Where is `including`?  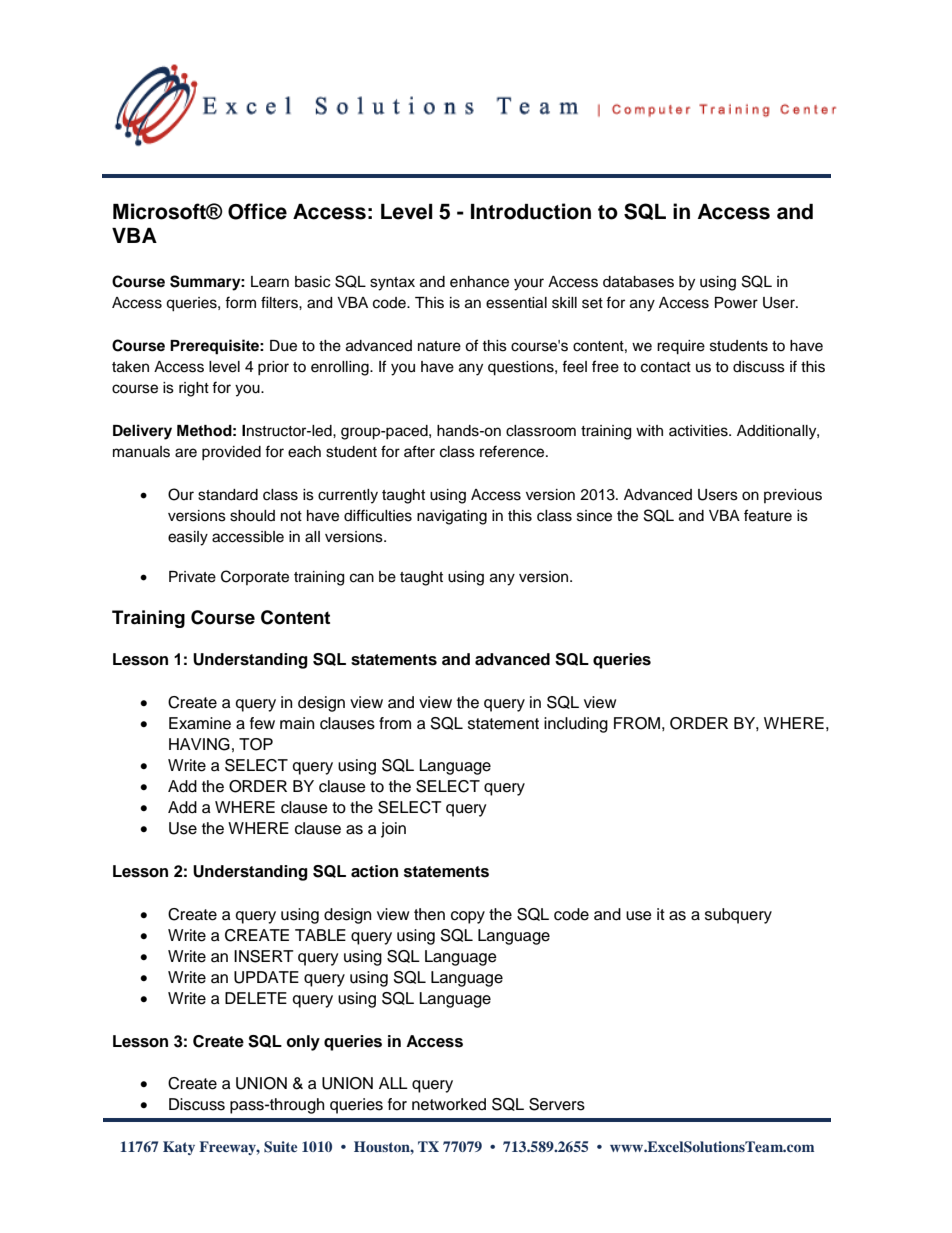
including is located at coordinates (576, 725).
